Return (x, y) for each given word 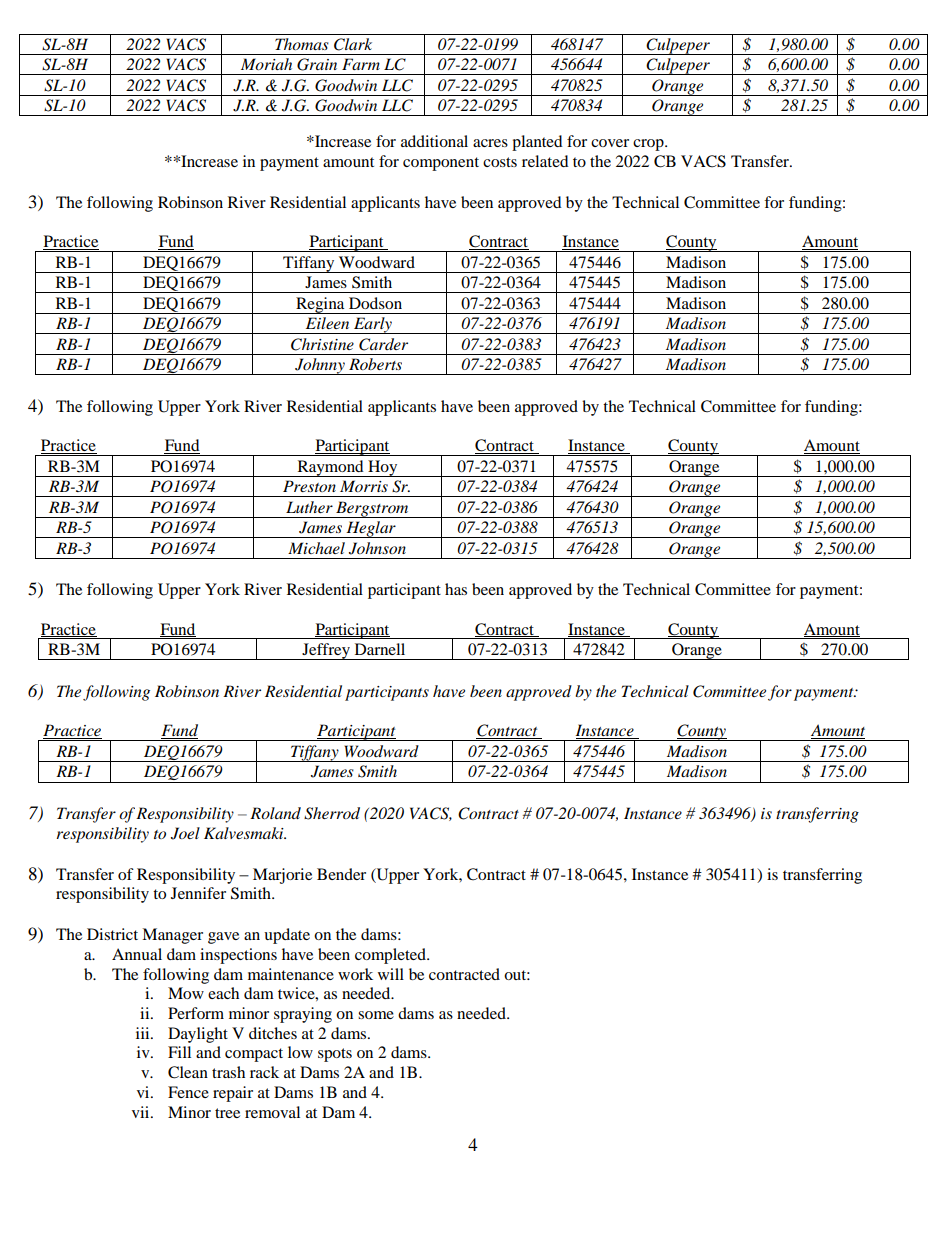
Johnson (377, 548)
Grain (317, 64)
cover (610, 143)
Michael (316, 548)
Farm (361, 64)
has (456, 589)
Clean (188, 1072)
